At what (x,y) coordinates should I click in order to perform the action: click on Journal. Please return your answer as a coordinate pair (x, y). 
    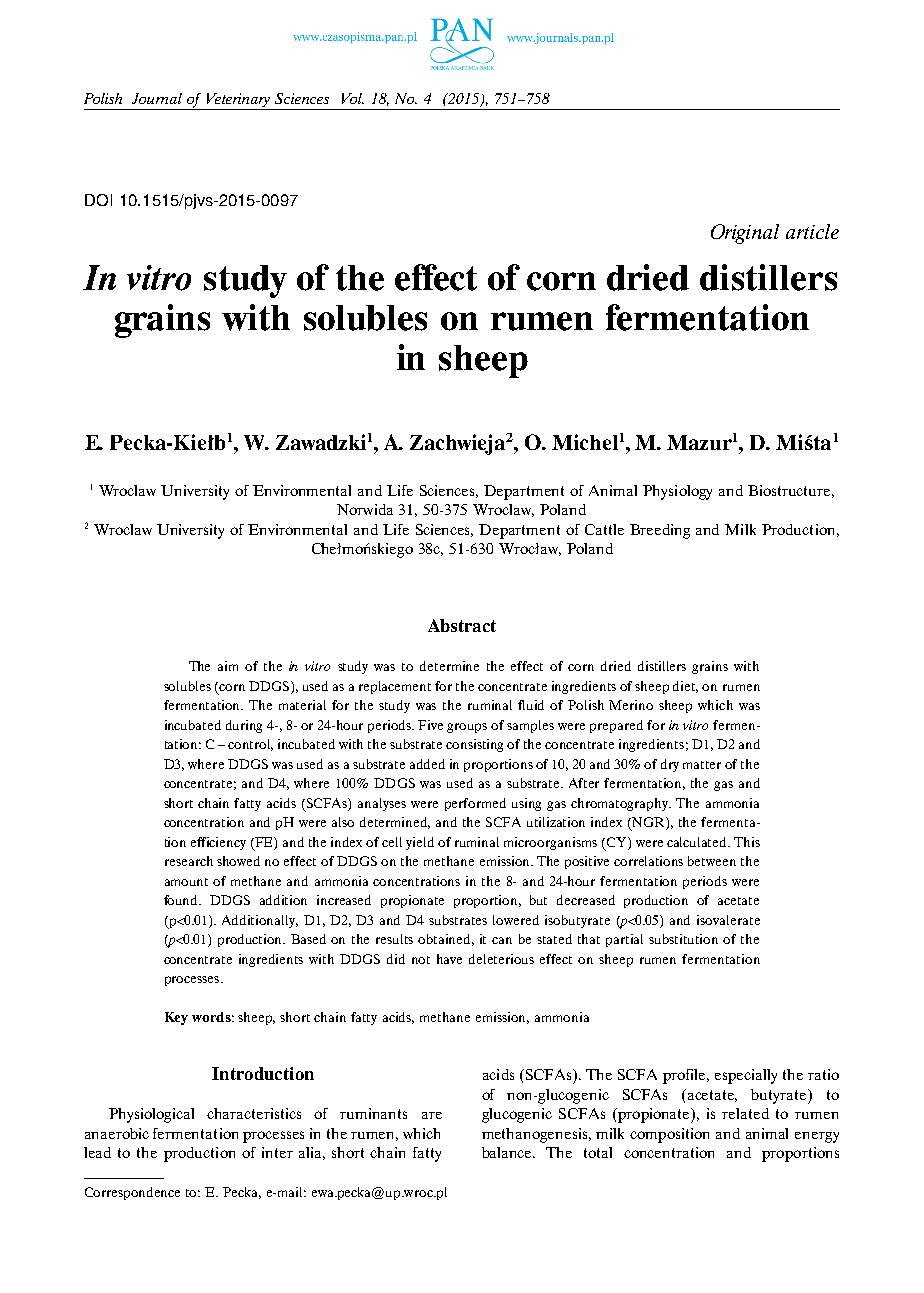
    Looking at the image, I should click on (157, 98).
